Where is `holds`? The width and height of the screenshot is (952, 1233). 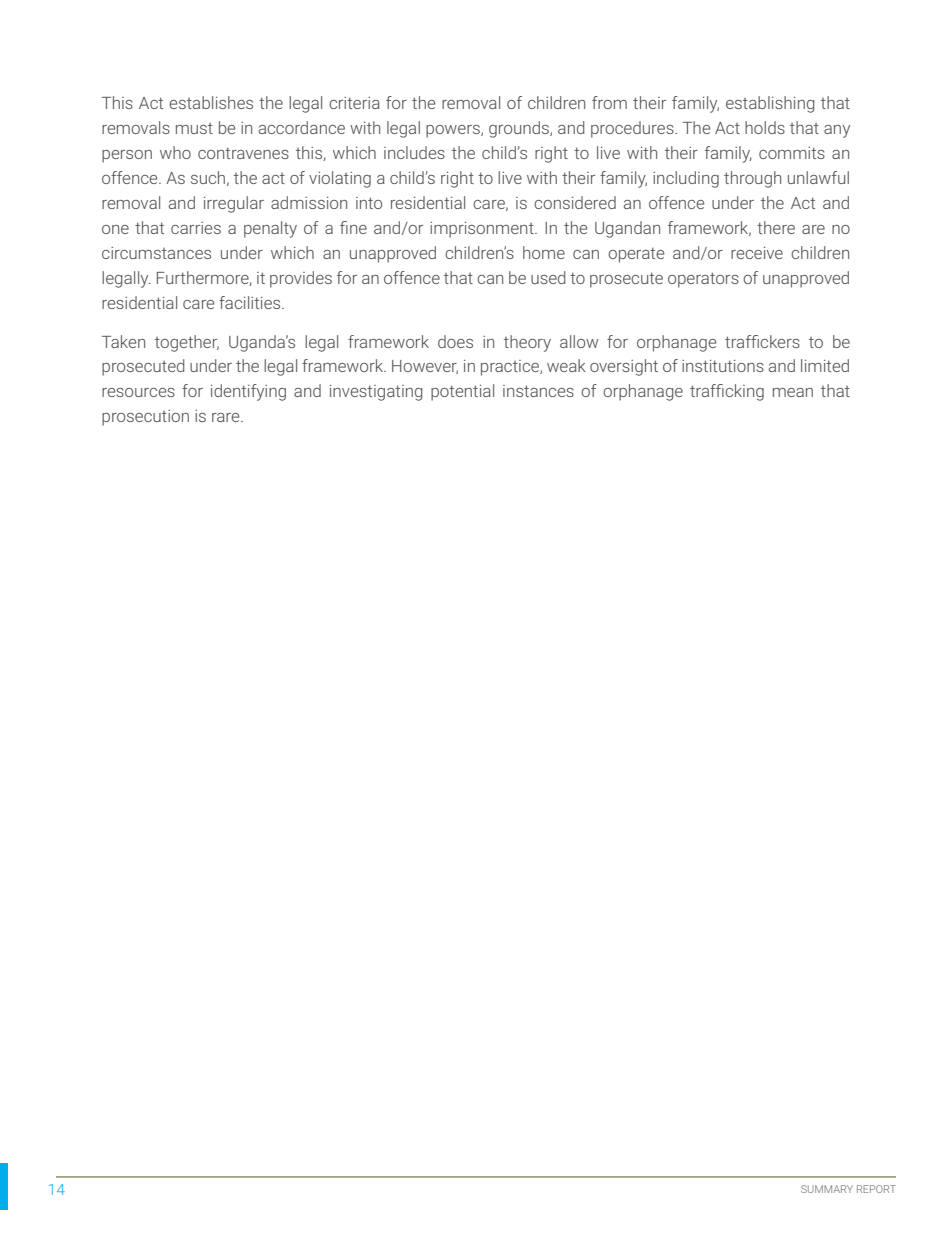
holds is located at coordinates (765, 127).
